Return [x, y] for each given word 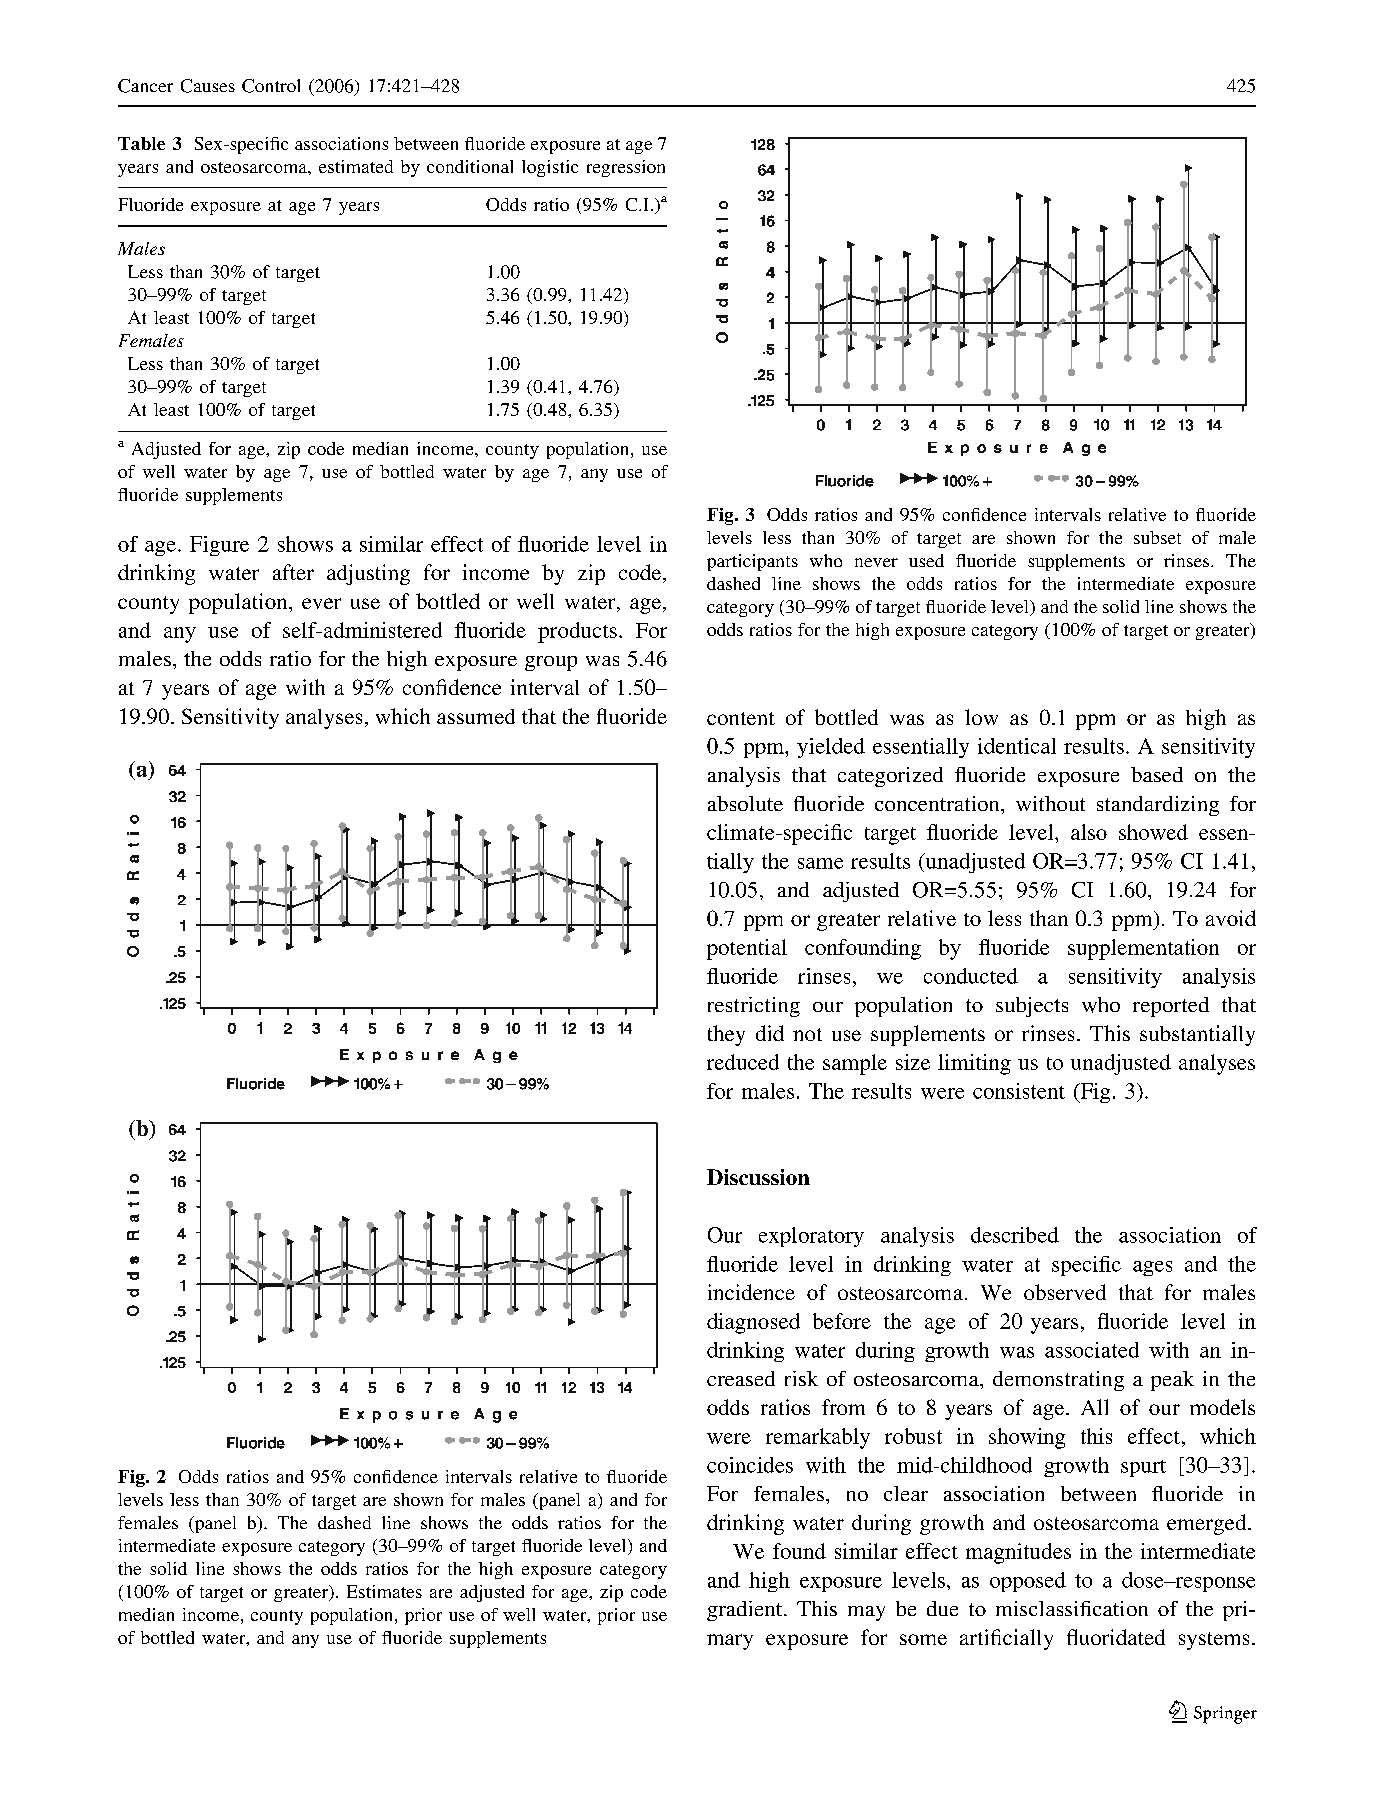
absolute [745, 803]
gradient [746, 1611]
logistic [550, 168]
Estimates [384, 1591]
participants [752, 562]
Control [271, 86]
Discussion [758, 1177]
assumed [476, 716]
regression [626, 168]
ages [1152, 1268]
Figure [219, 546]
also [1089, 832]
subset [1157, 537]
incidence [751, 1292]
